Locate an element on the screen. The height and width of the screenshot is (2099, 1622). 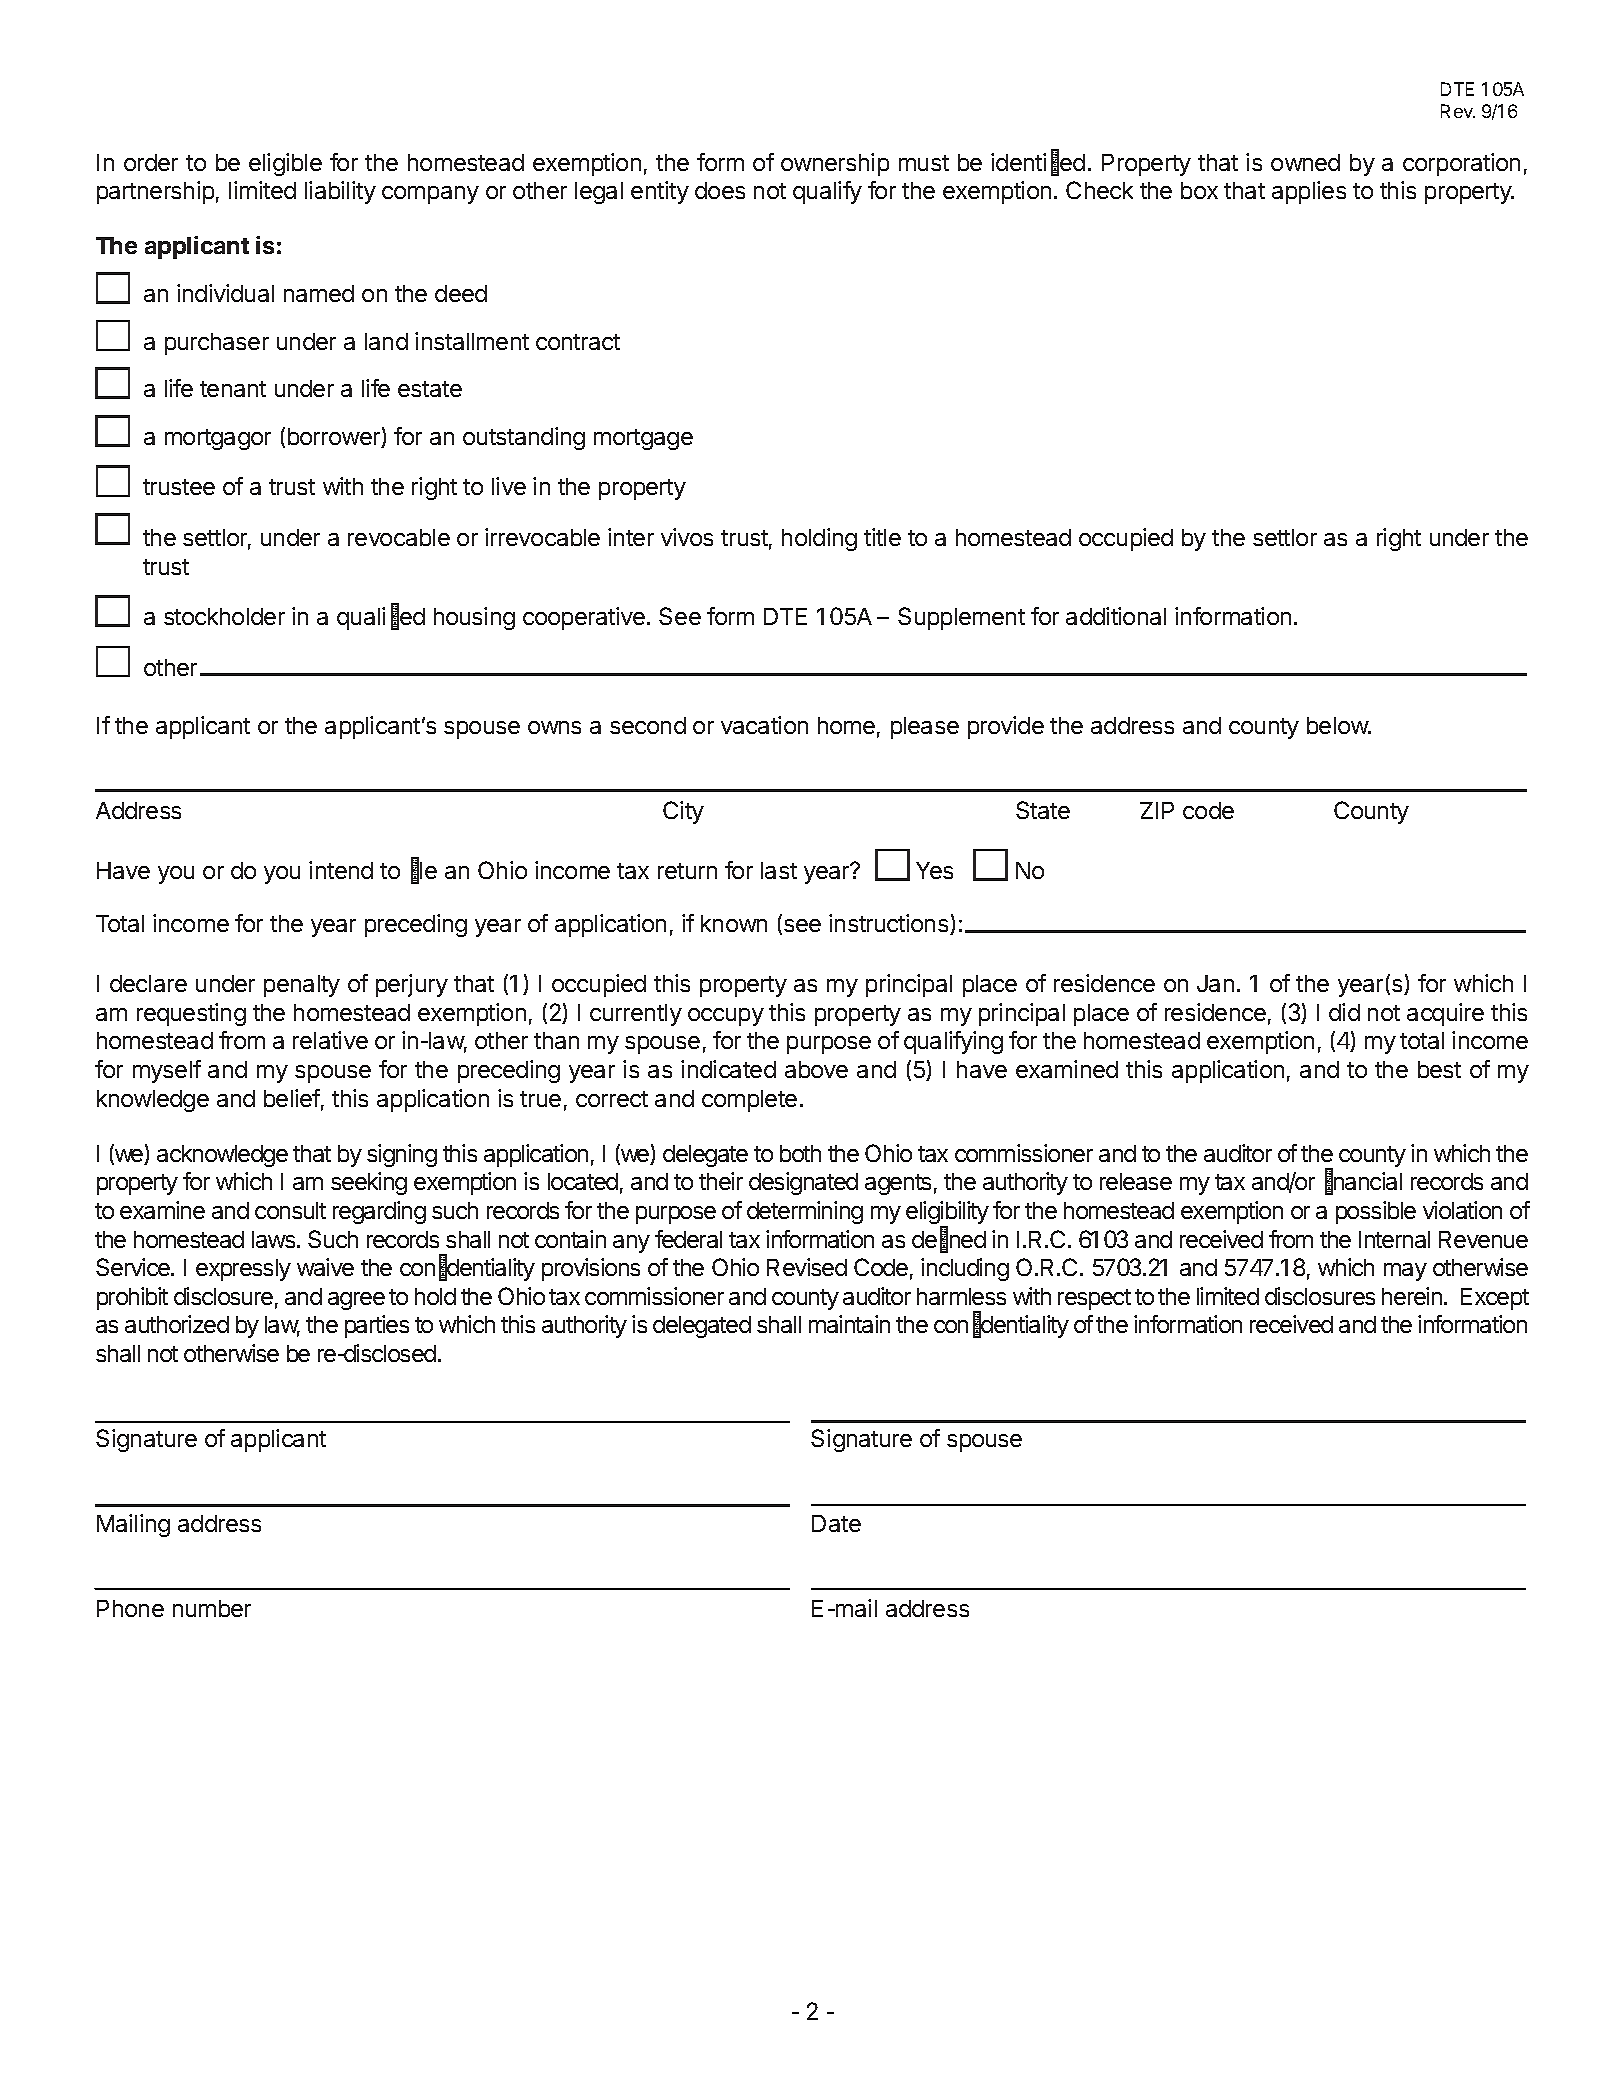
below is located at coordinates (1338, 725).
